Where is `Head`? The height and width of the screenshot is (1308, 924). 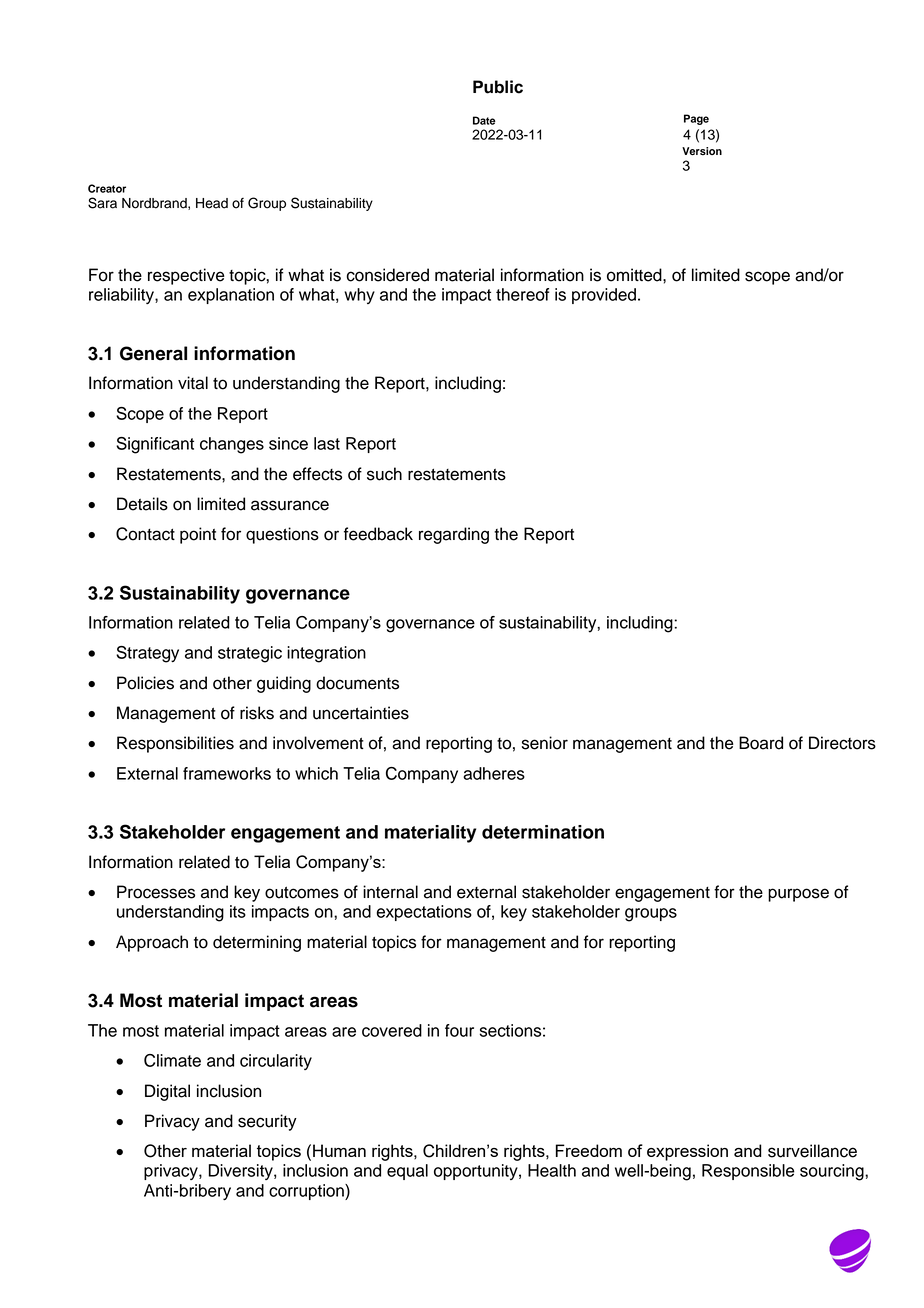 Head is located at coordinates (212, 203).
